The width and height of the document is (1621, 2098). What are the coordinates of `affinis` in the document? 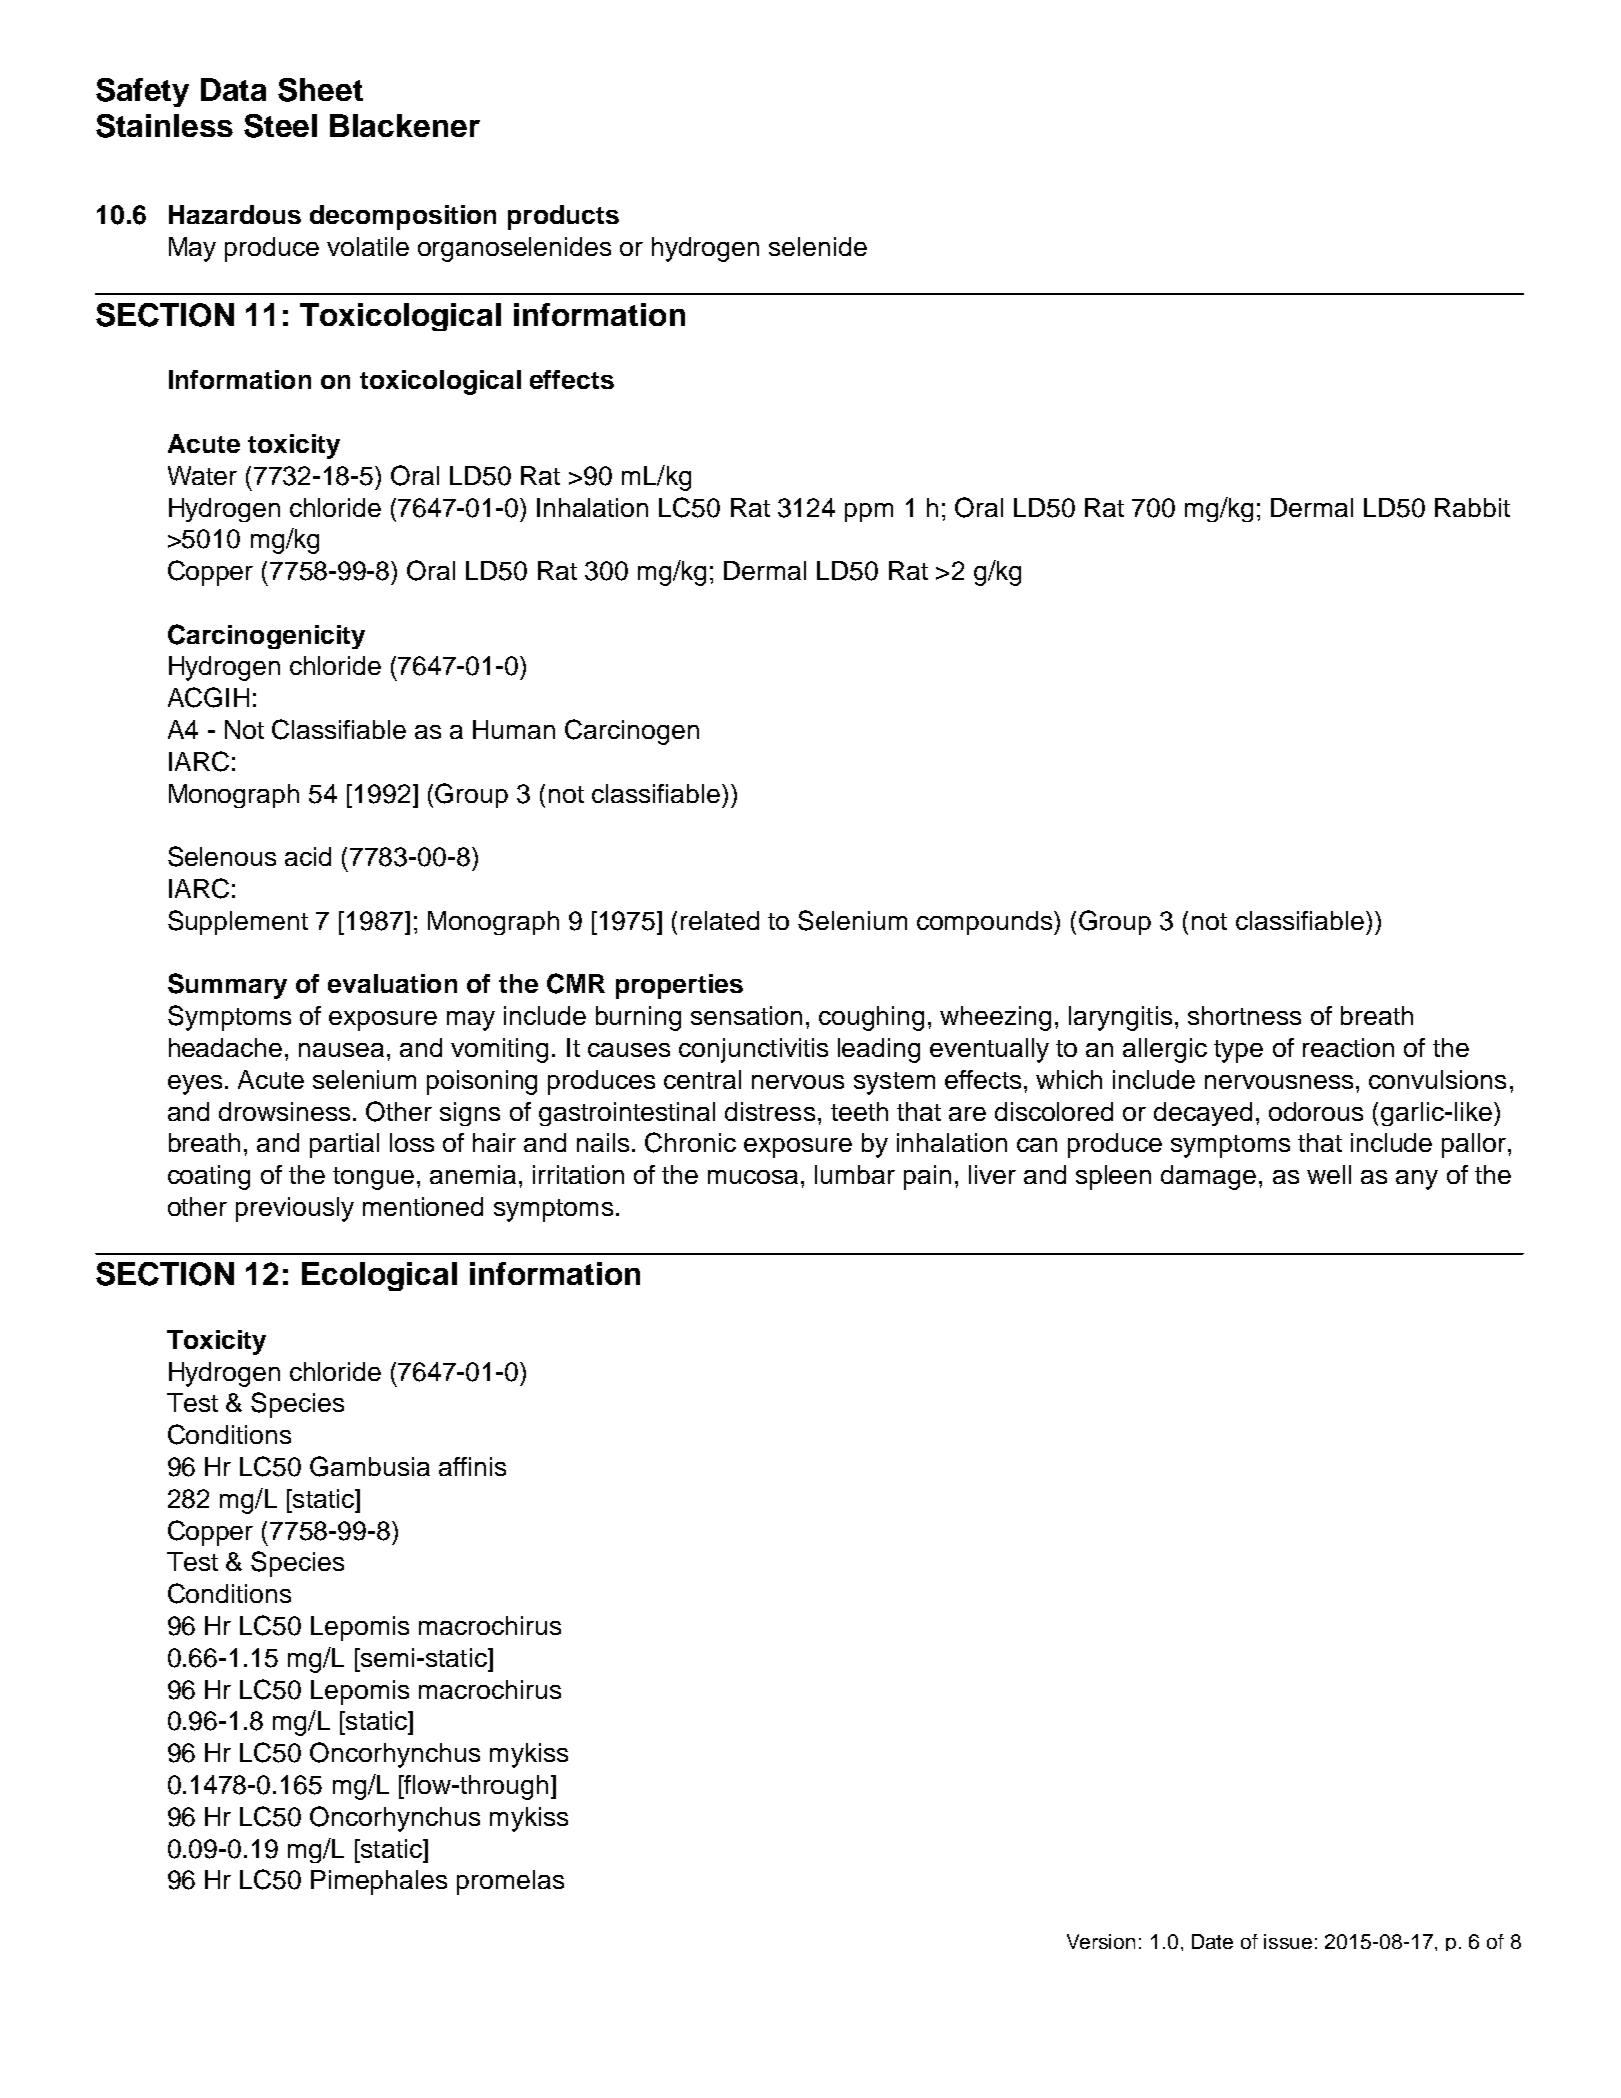 It's located at (472, 1466).
